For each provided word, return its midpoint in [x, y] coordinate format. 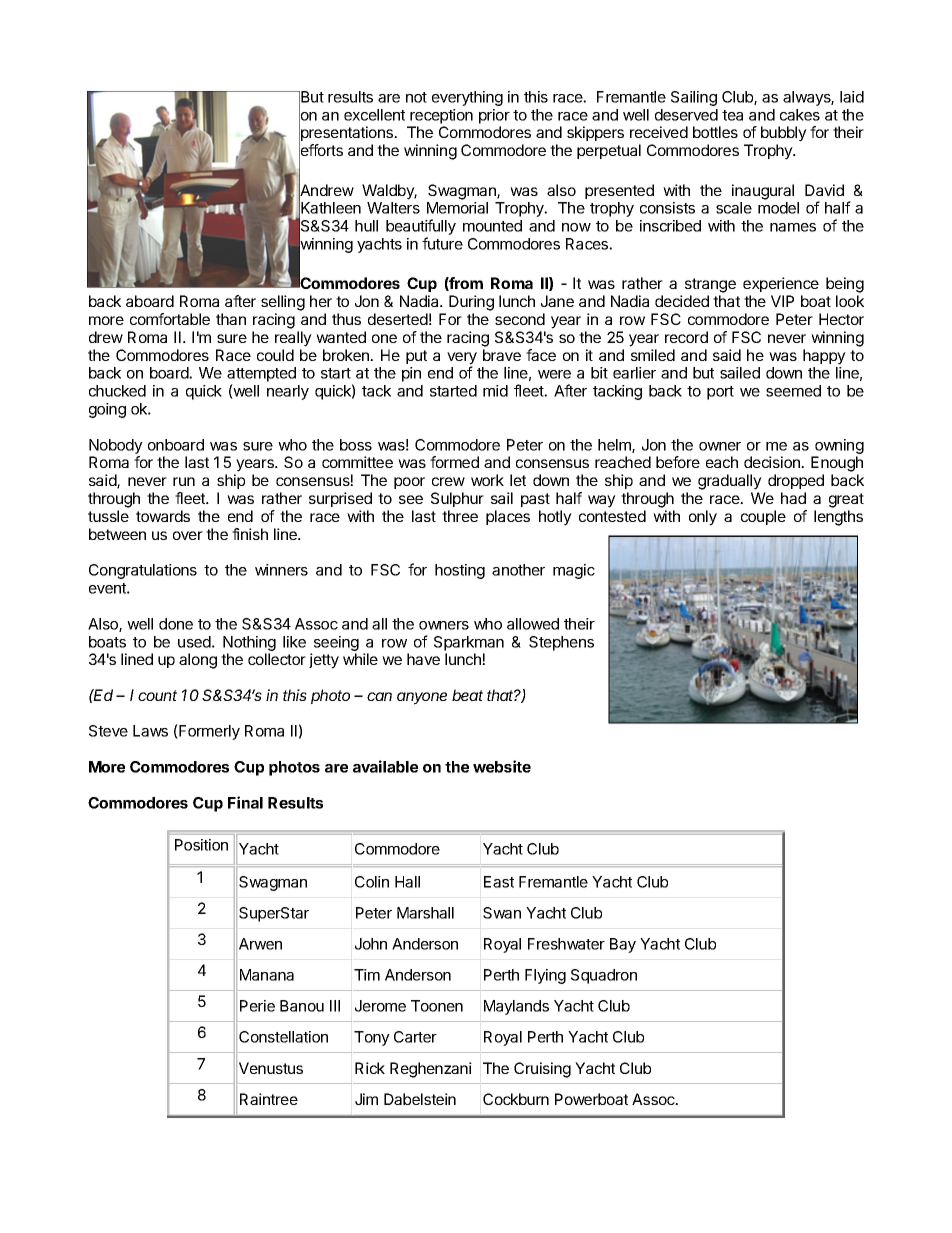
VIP [782, 301]
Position [201, 845]
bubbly [784, 134]
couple [763, 517]
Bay [623, 945]
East [499, 882]
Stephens [561, 643]
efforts [321, 151]
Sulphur [457, 499]
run [184, 481]
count [157, 695]
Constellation [283, 1037]
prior [494, 116]
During [471, 303]
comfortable [170, 319]
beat [467, 695]
